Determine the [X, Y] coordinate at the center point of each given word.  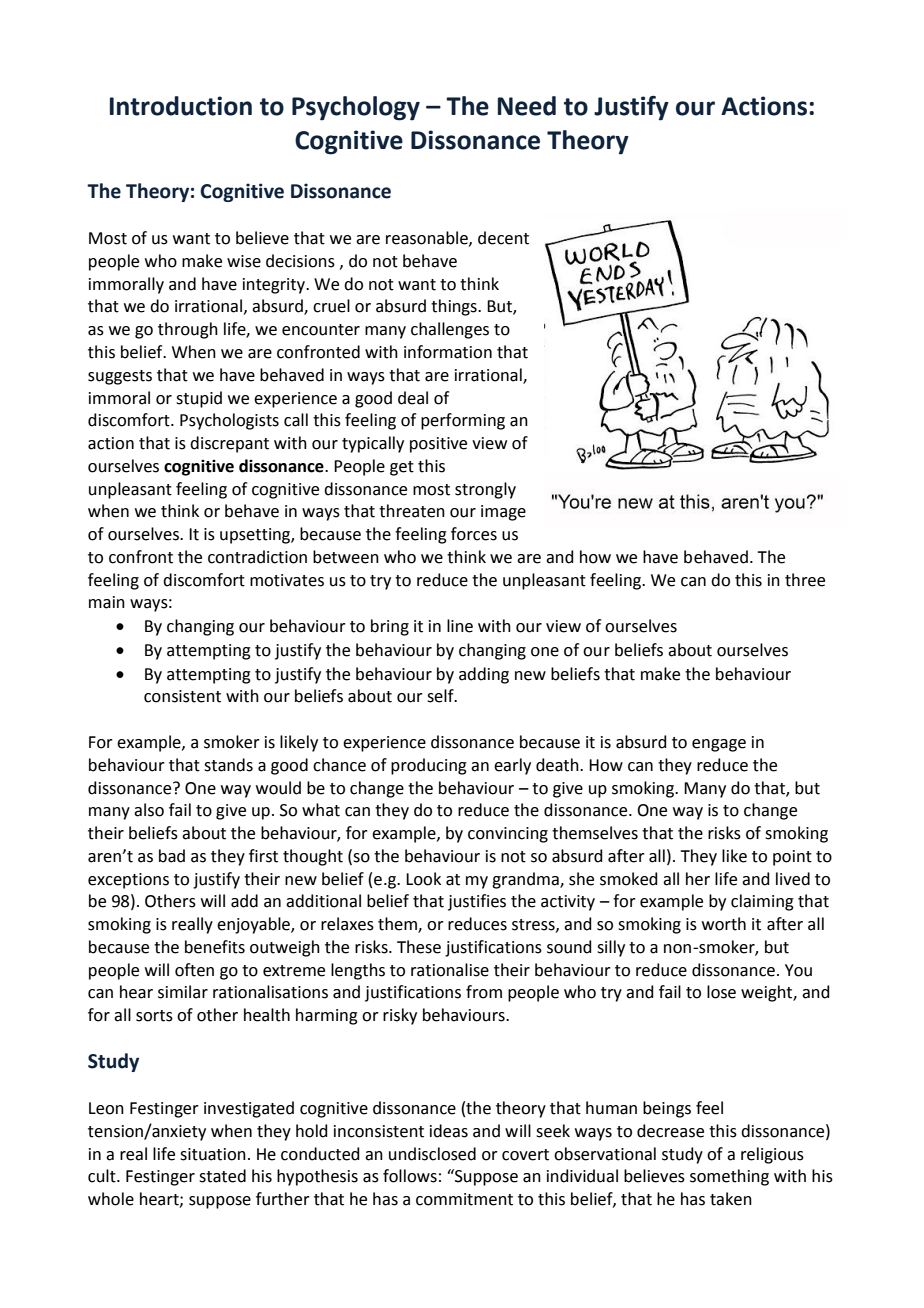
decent [503, 238]
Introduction [181, 106]
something [729, 1177]
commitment [464, 1199]
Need [527, 106]
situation [213, 1154]
